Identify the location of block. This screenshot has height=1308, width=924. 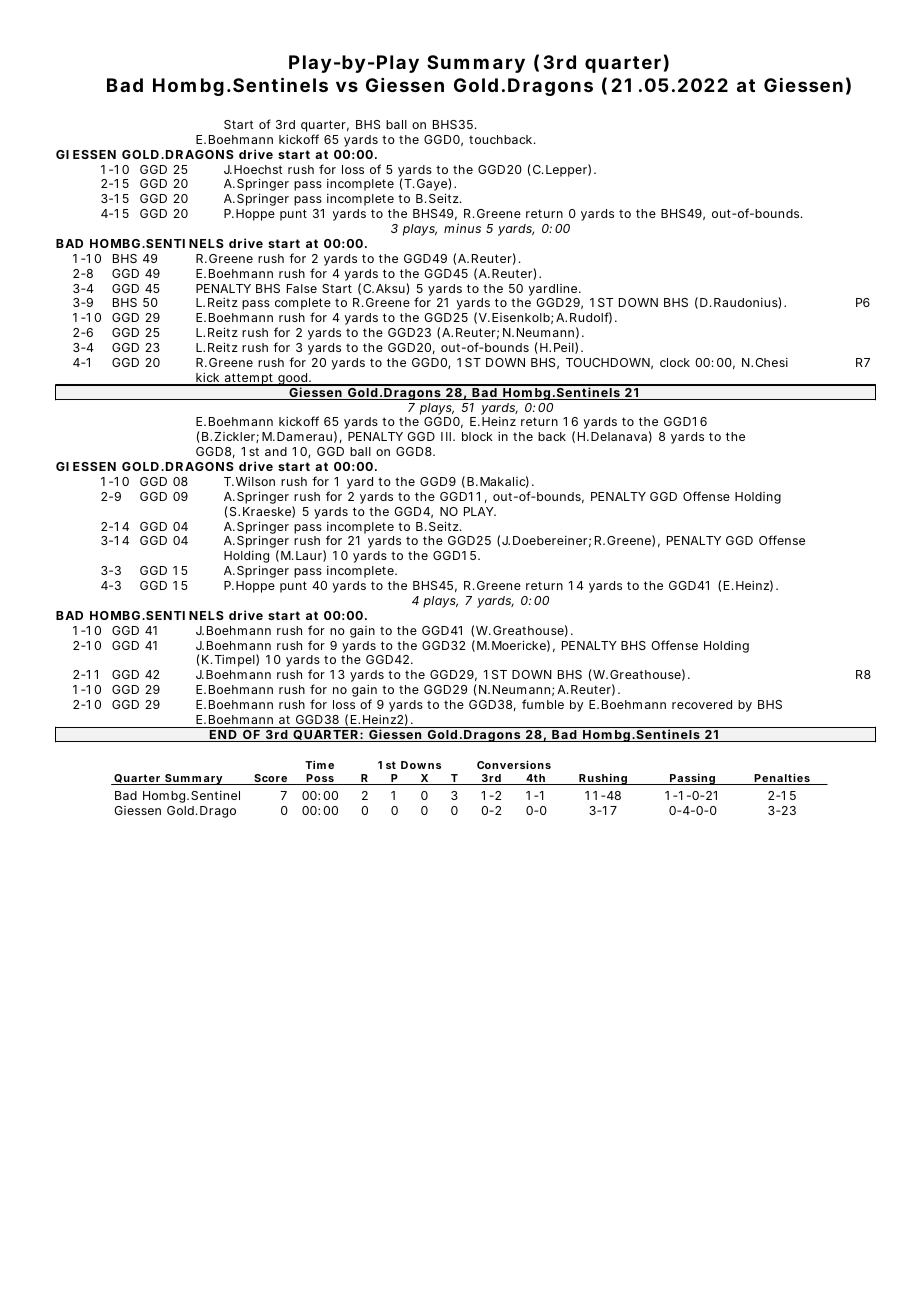
(477, 436).
